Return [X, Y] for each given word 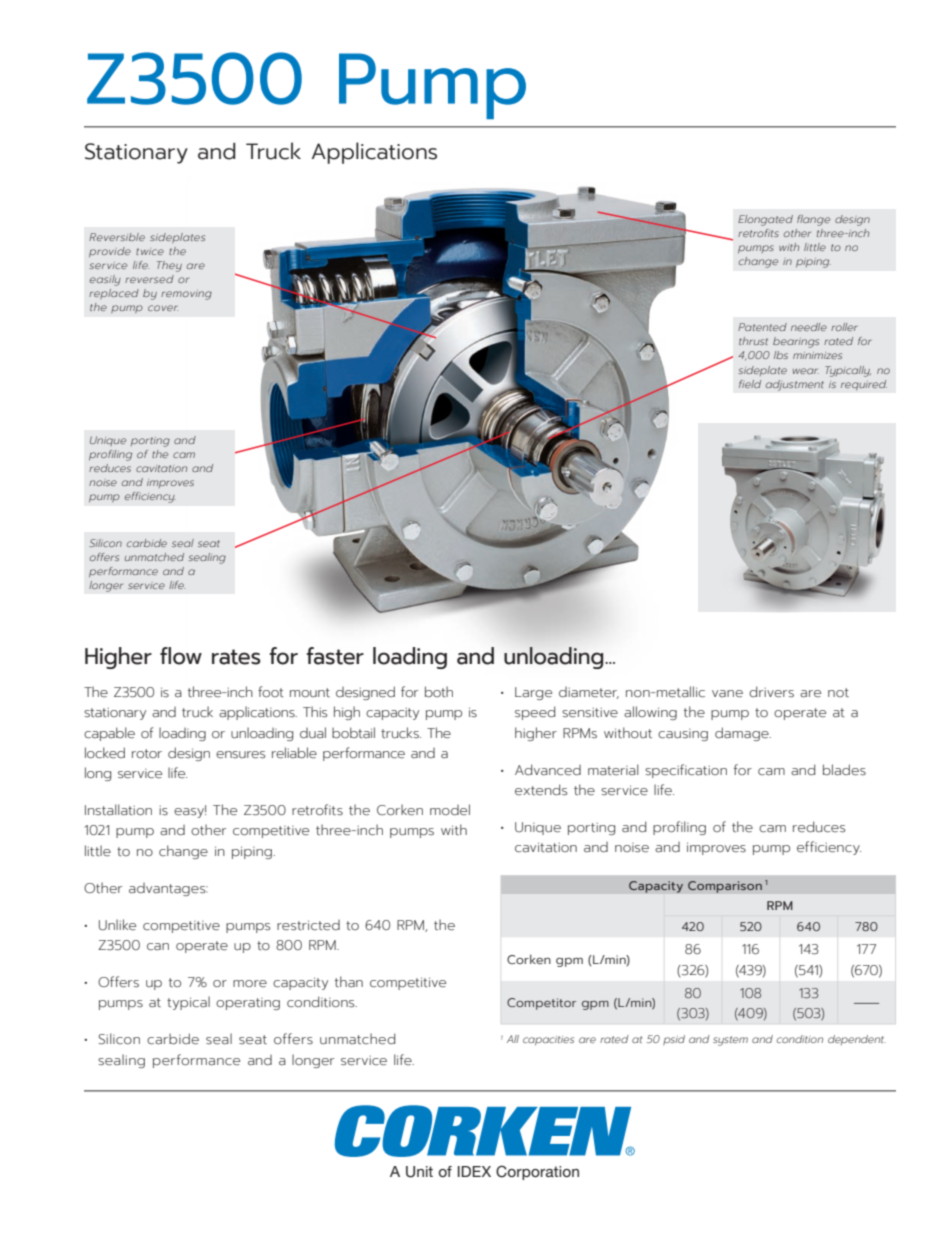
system [730, 1041]
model [450, 809]
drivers [771, 692]
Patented [762, 327]
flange [813, 220]
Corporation [537, 1172]
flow [181, 656]
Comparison [725, 887]
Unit [419, 1172]
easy [190, 812]
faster [335, 656]
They [169, 266]
